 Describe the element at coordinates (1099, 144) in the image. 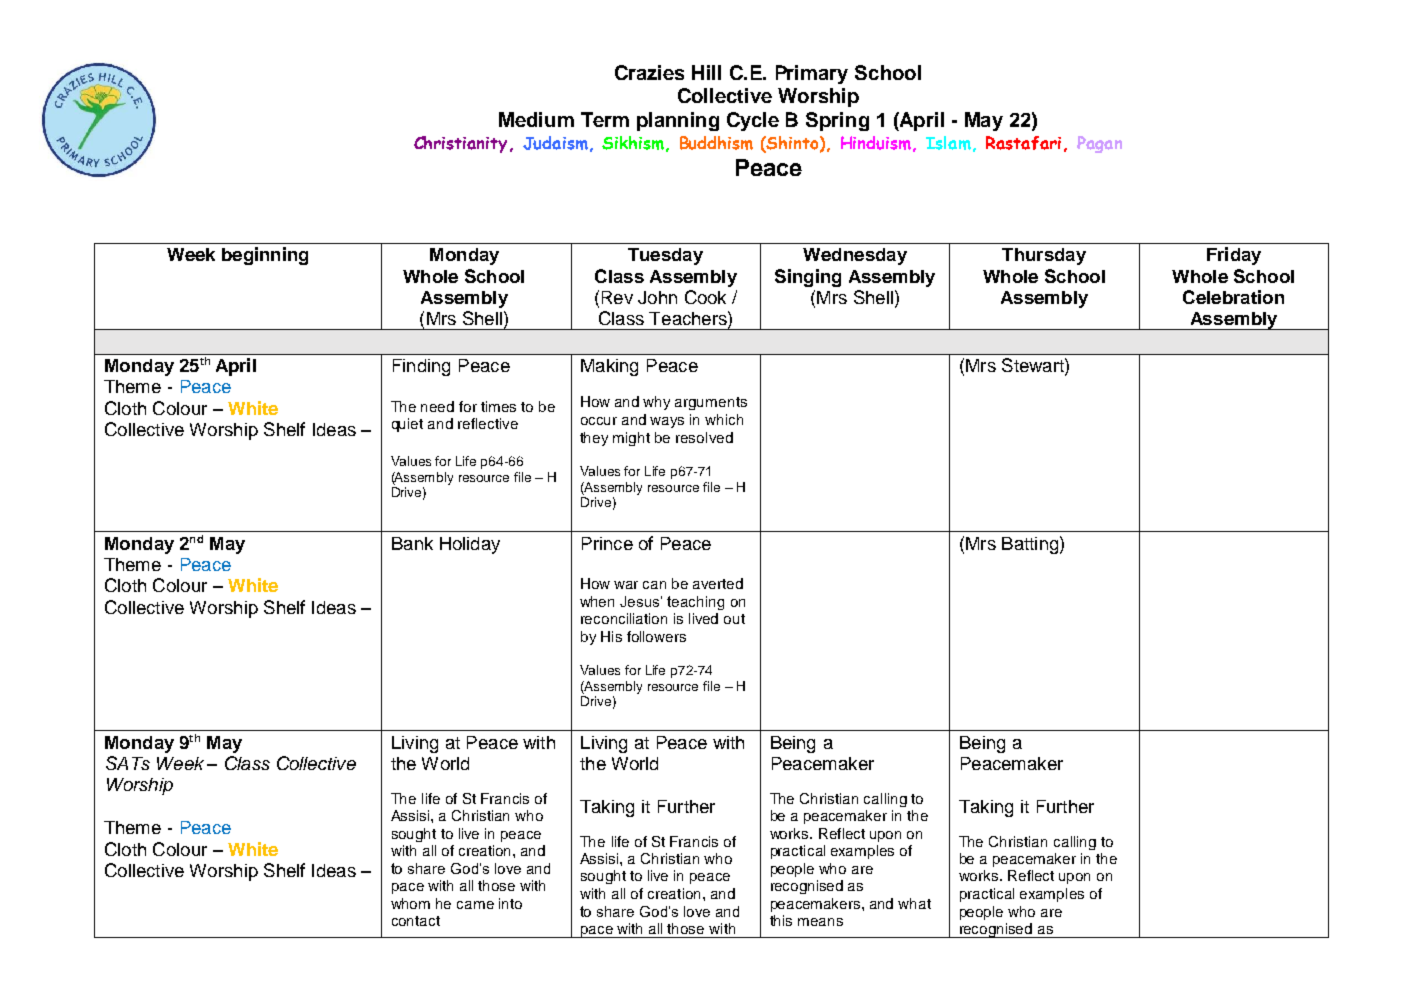

I see `Pagan` at that location.
